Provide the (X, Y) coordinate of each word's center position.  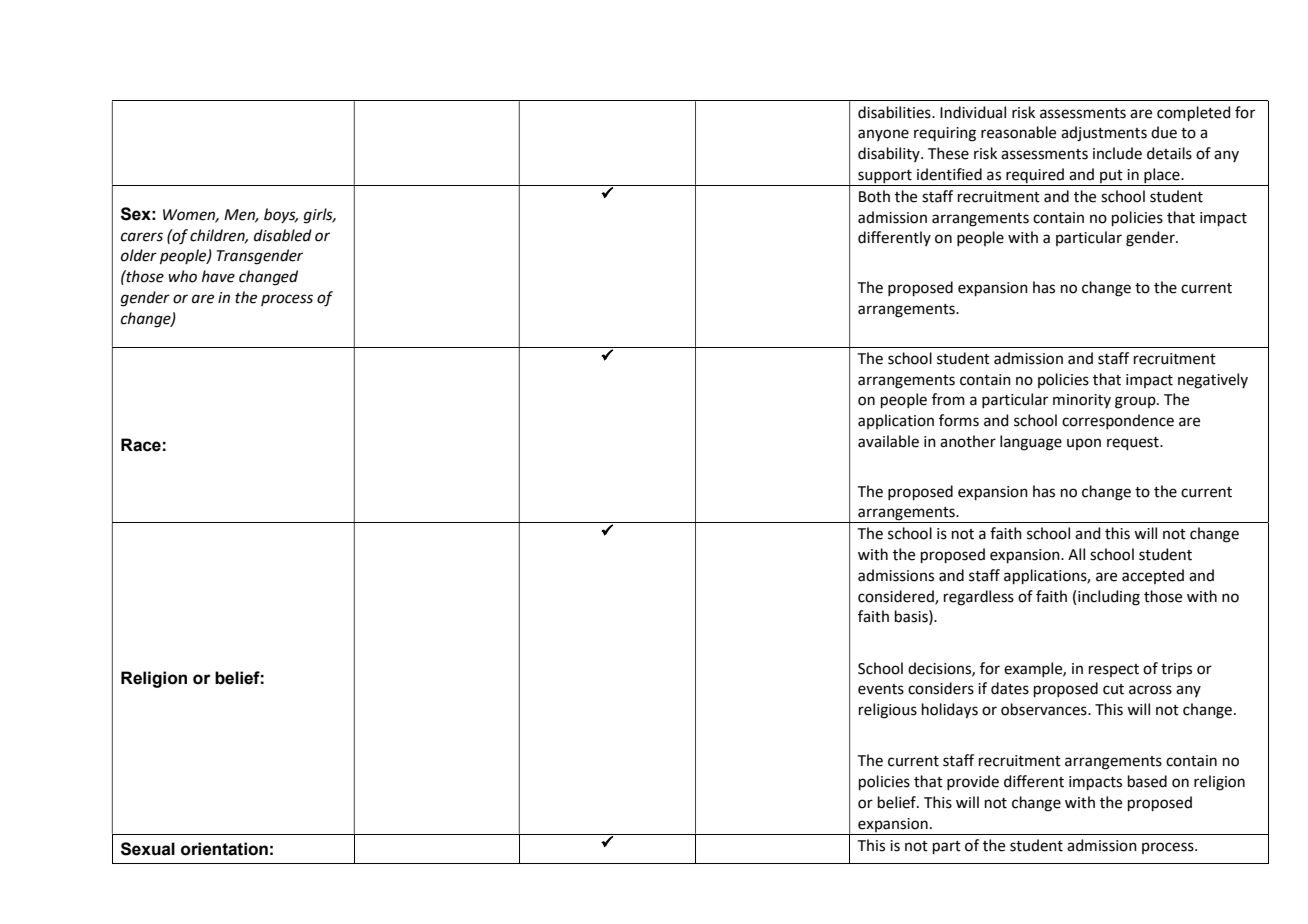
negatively (1213, 381)
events (881, 689)
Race (141, 445)
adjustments (1104, 134)
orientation (224, 849)
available (888, 441)
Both (874, 196)
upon (1084, 444)
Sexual (148, 849)
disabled (283, 235)
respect (1114, 670)
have (218, 276)
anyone (883, 135)
